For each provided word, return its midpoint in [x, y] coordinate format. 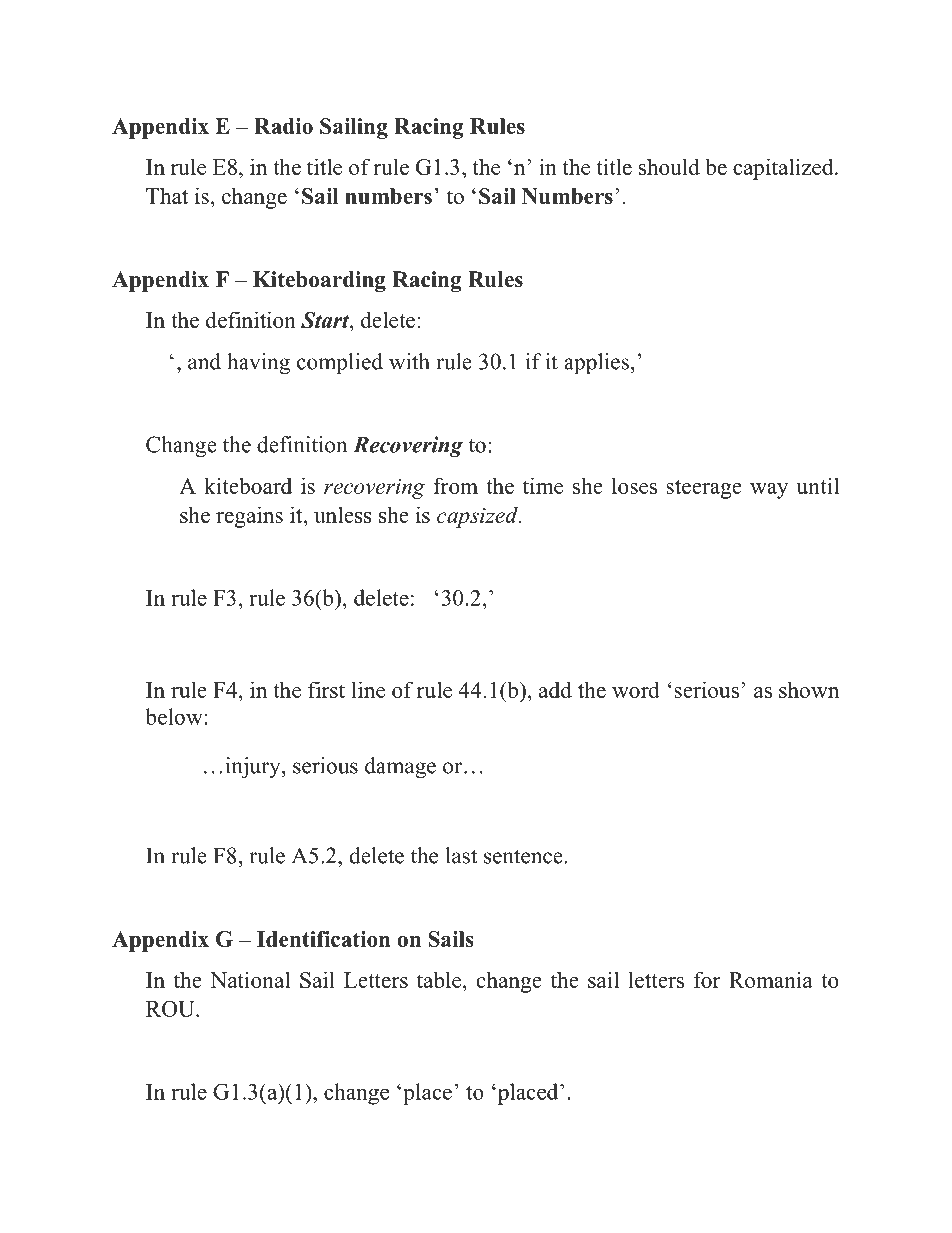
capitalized [784, 169]
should [669, 166]
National [250, 979]
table [440, 979]
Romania [771, 979]
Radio [283, 126]
